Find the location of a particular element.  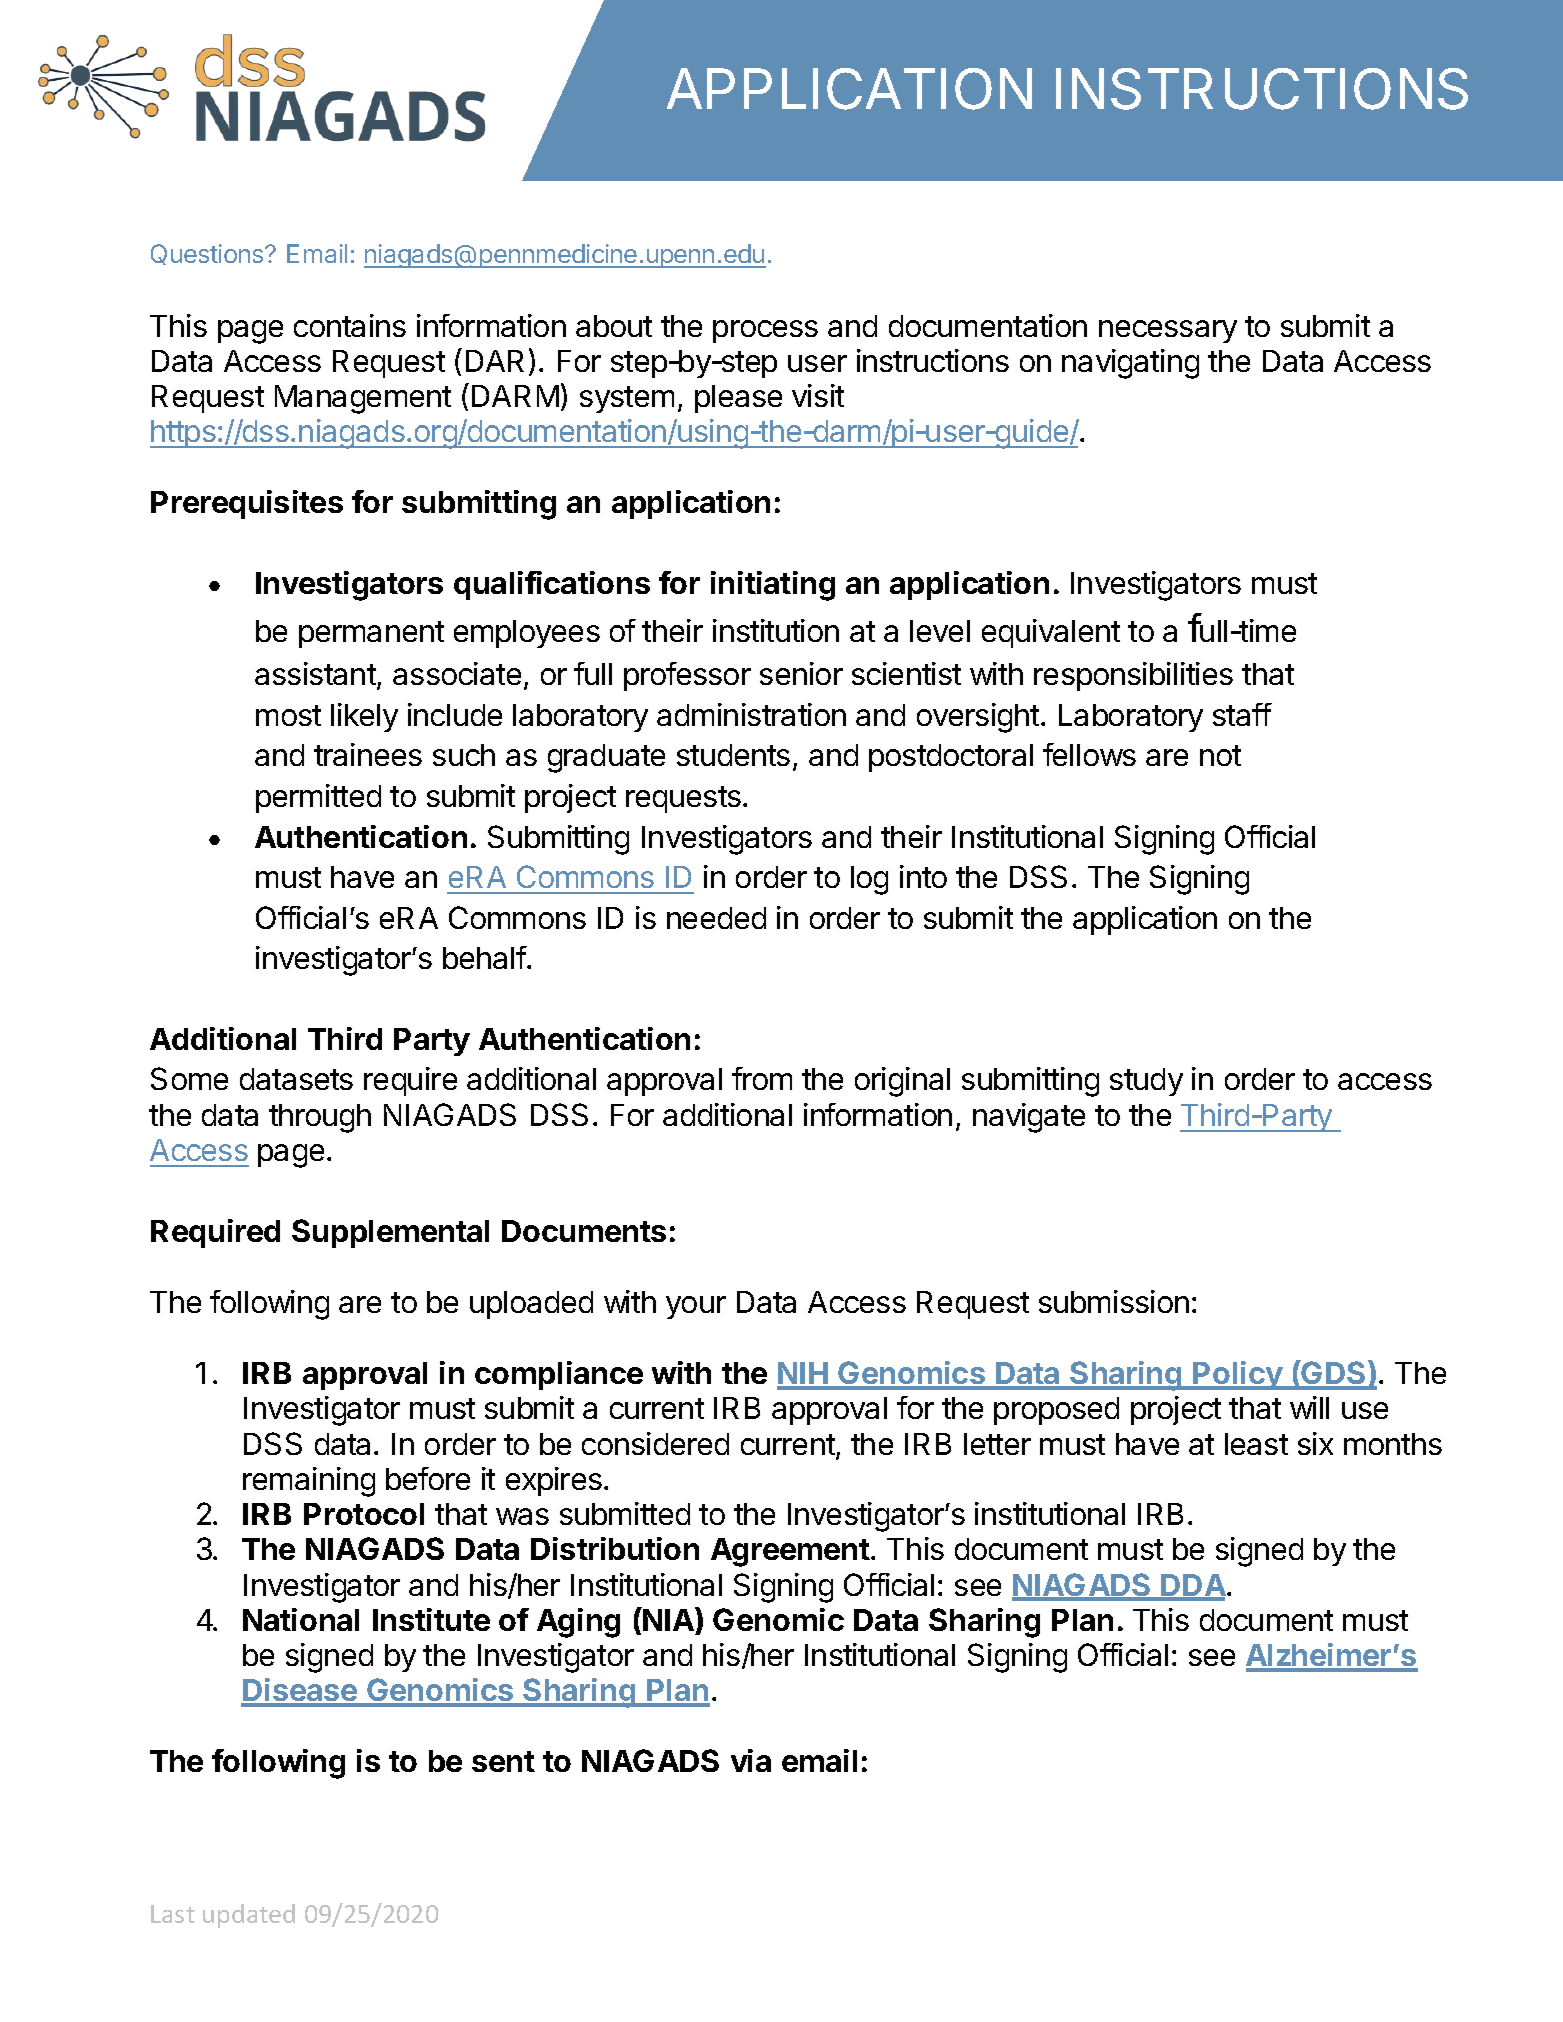

Policy is located at coordinates (1238, 1375).
